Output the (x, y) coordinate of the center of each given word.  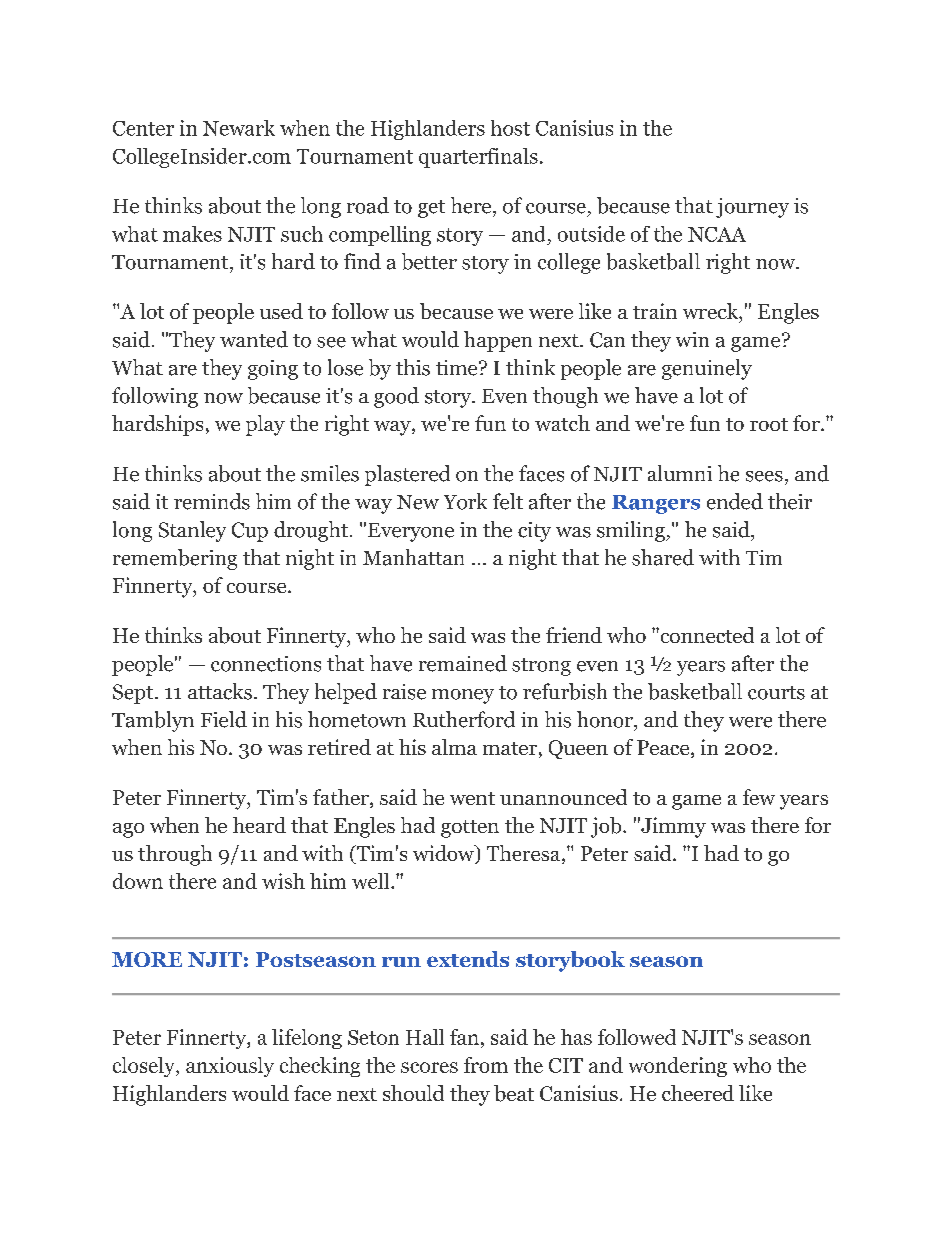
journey (752, 208)
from (486, 1065)
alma (454, 747)
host (510, 128)
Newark (239, 128)
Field (224, 719)
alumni (680, 473)
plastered (407, 475)
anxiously (230, 1067)
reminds (212, 501)
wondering (678, 1067)
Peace (664, 749)
